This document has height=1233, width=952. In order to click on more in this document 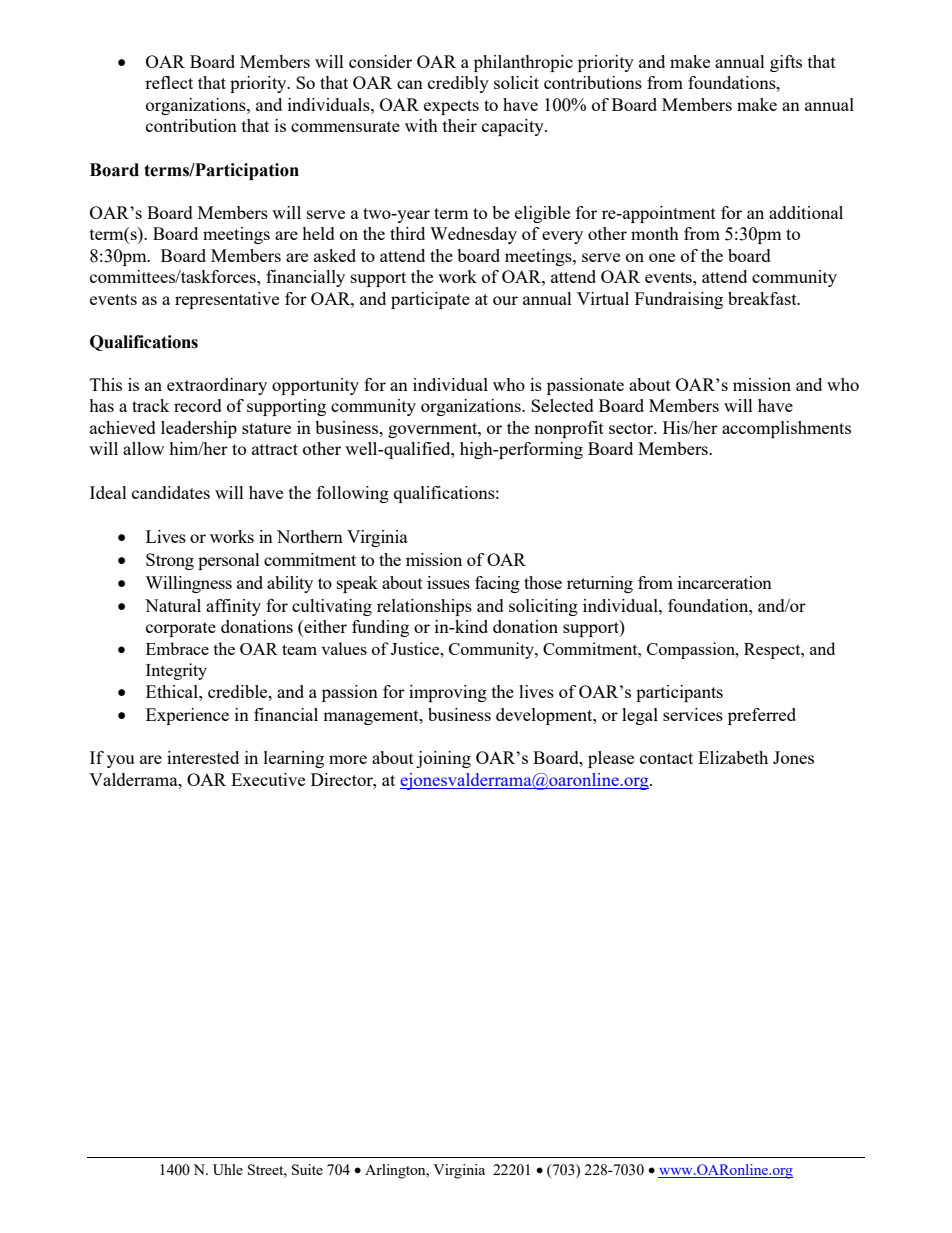, I will do `click(348, 759)`.
